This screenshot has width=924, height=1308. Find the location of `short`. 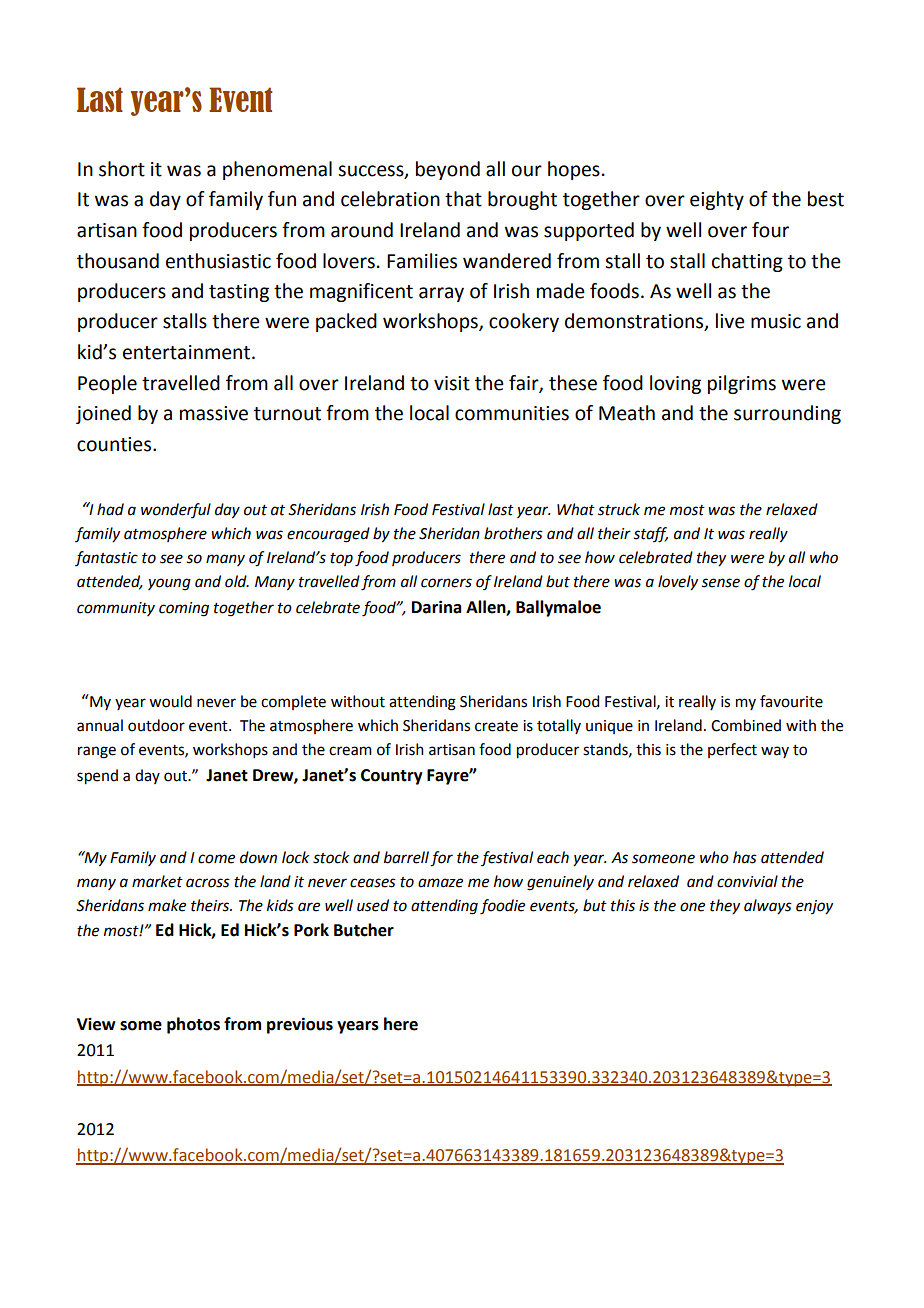

short is located at coordinates (122, 169).
